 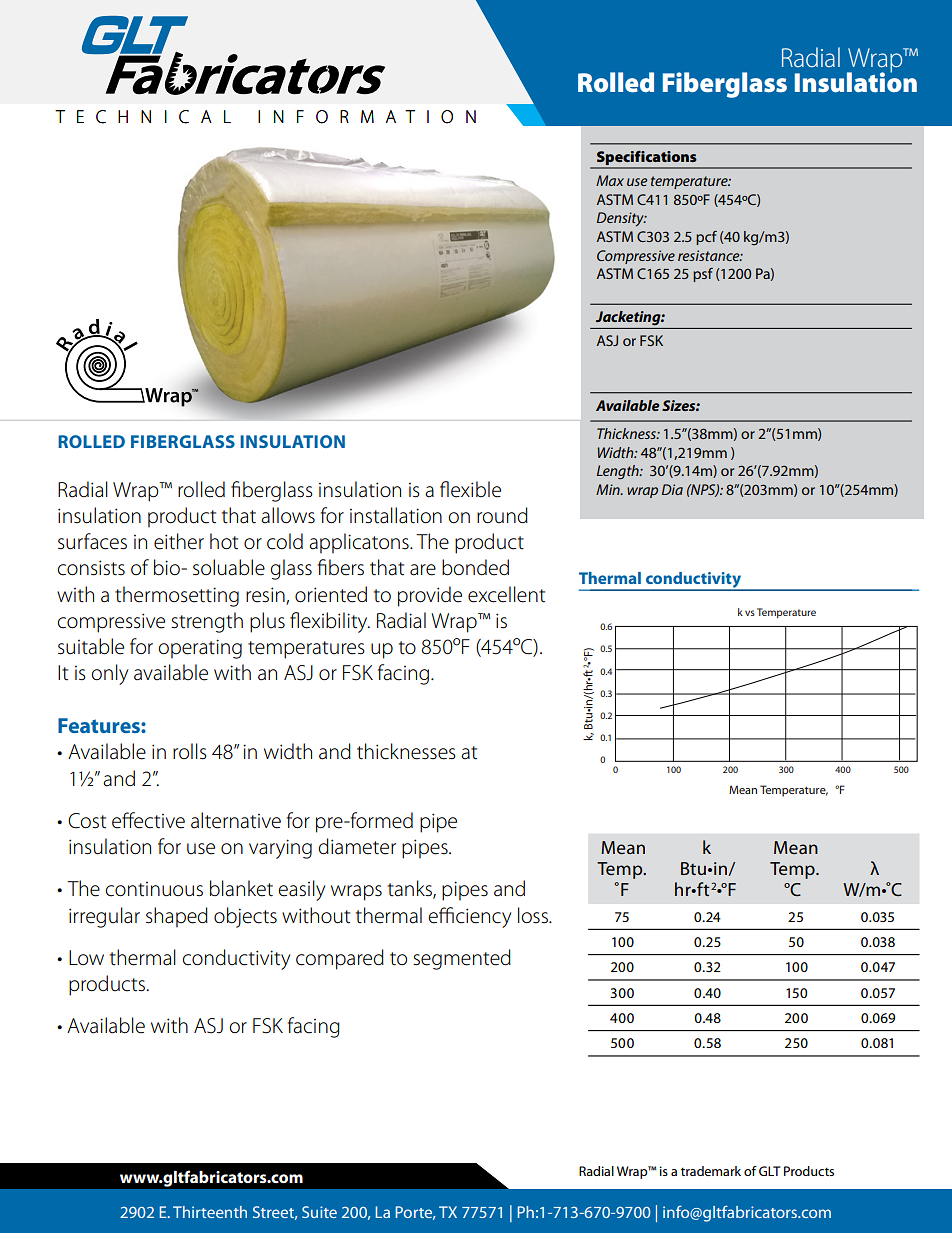 I want to click on pcf, so click(x=706, y=238).
